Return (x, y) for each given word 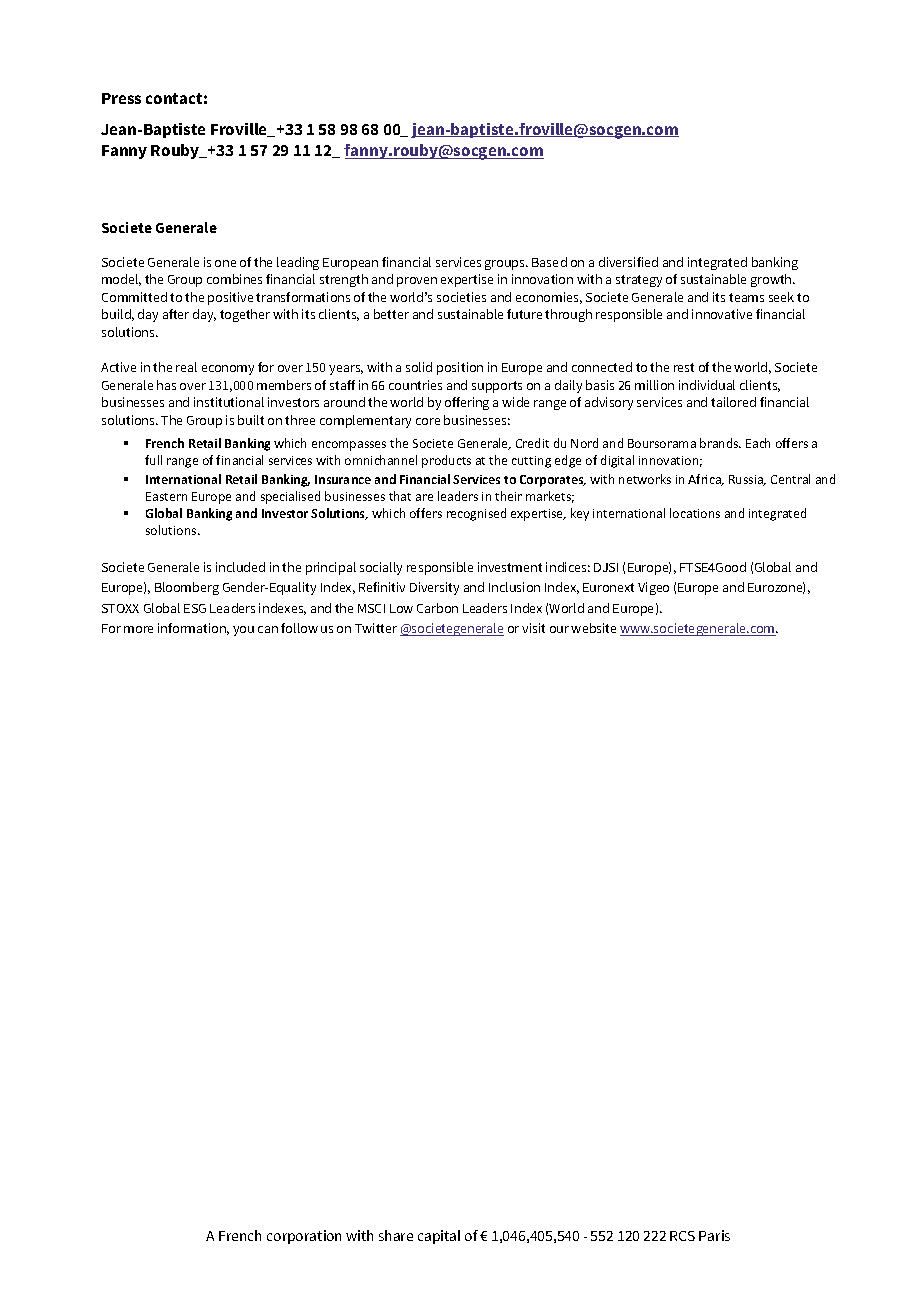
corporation (304, 1237)
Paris (714, 1235)
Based (549, 262)
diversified (628, 262)
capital (439, 1237)
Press (121, 98)
